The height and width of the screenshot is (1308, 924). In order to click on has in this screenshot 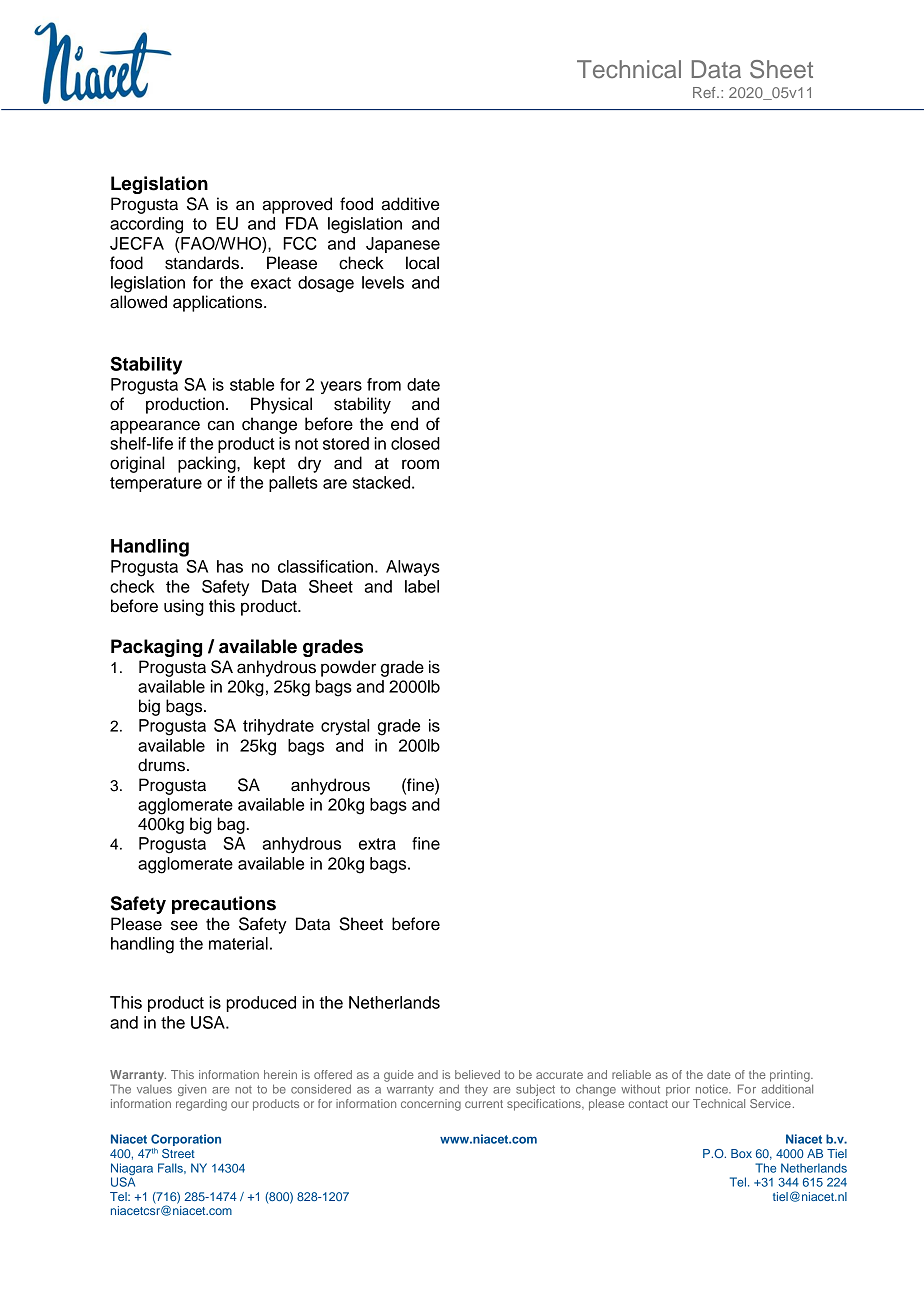, I will do `click(230, 566)`.
